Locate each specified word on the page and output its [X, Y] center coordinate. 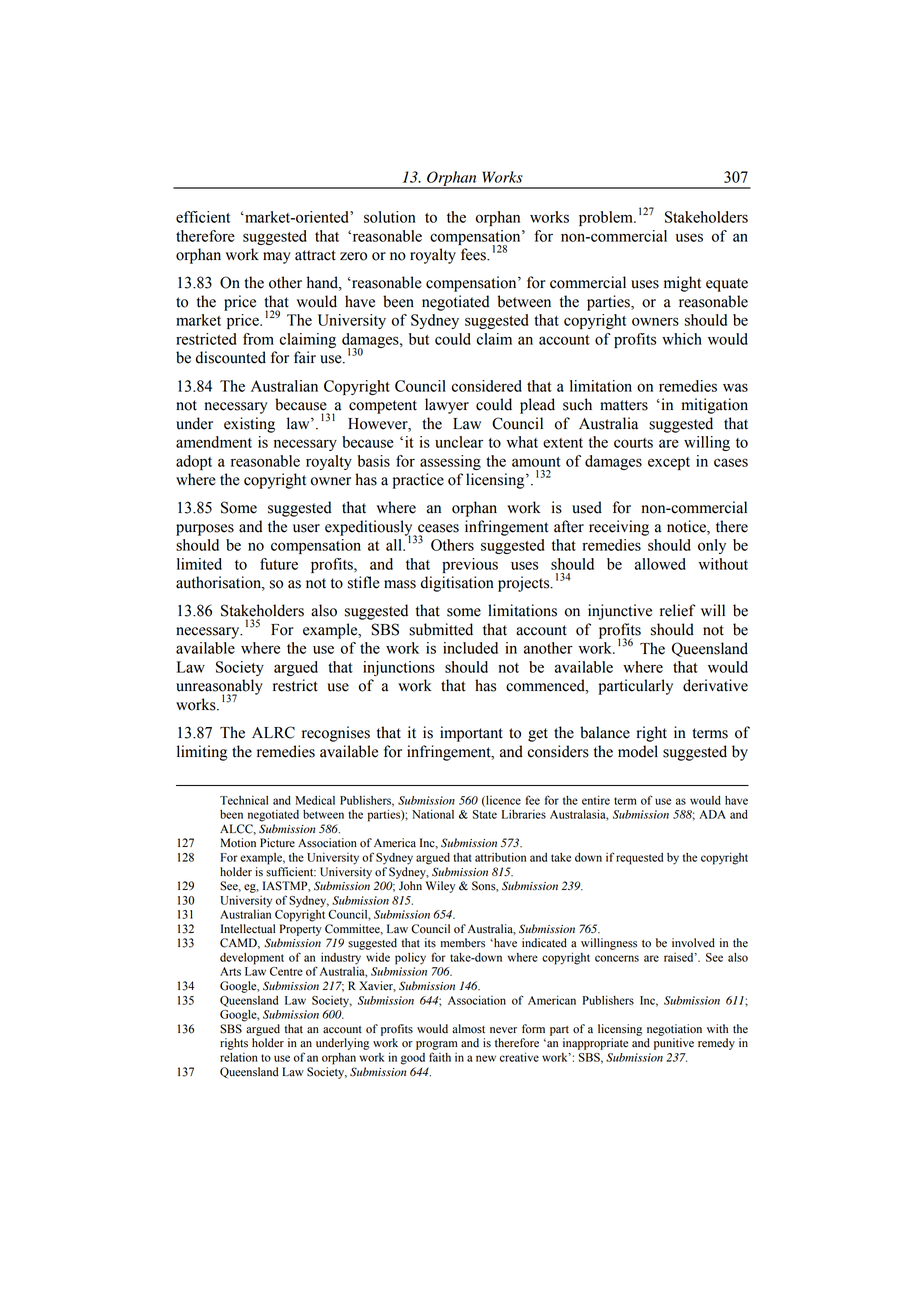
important [471, 734]
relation [239, 1057]
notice [687, 527]
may [277, 258]
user [306, 528]
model [638, 751]
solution [390, 217]
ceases [438, 528]
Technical [244, 800]
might [682, 284]
